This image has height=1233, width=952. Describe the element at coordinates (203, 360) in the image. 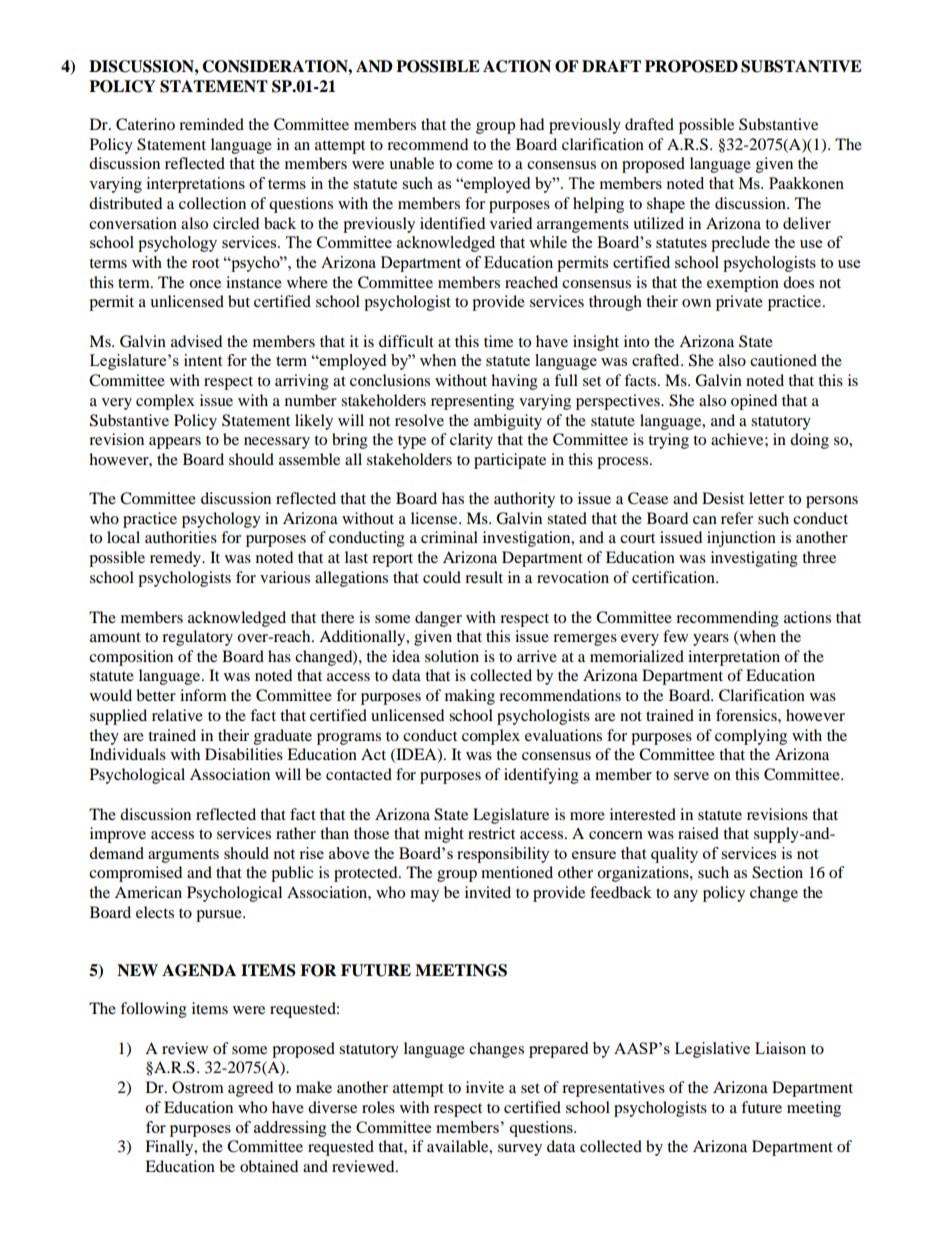

I see `intent` at that location.
